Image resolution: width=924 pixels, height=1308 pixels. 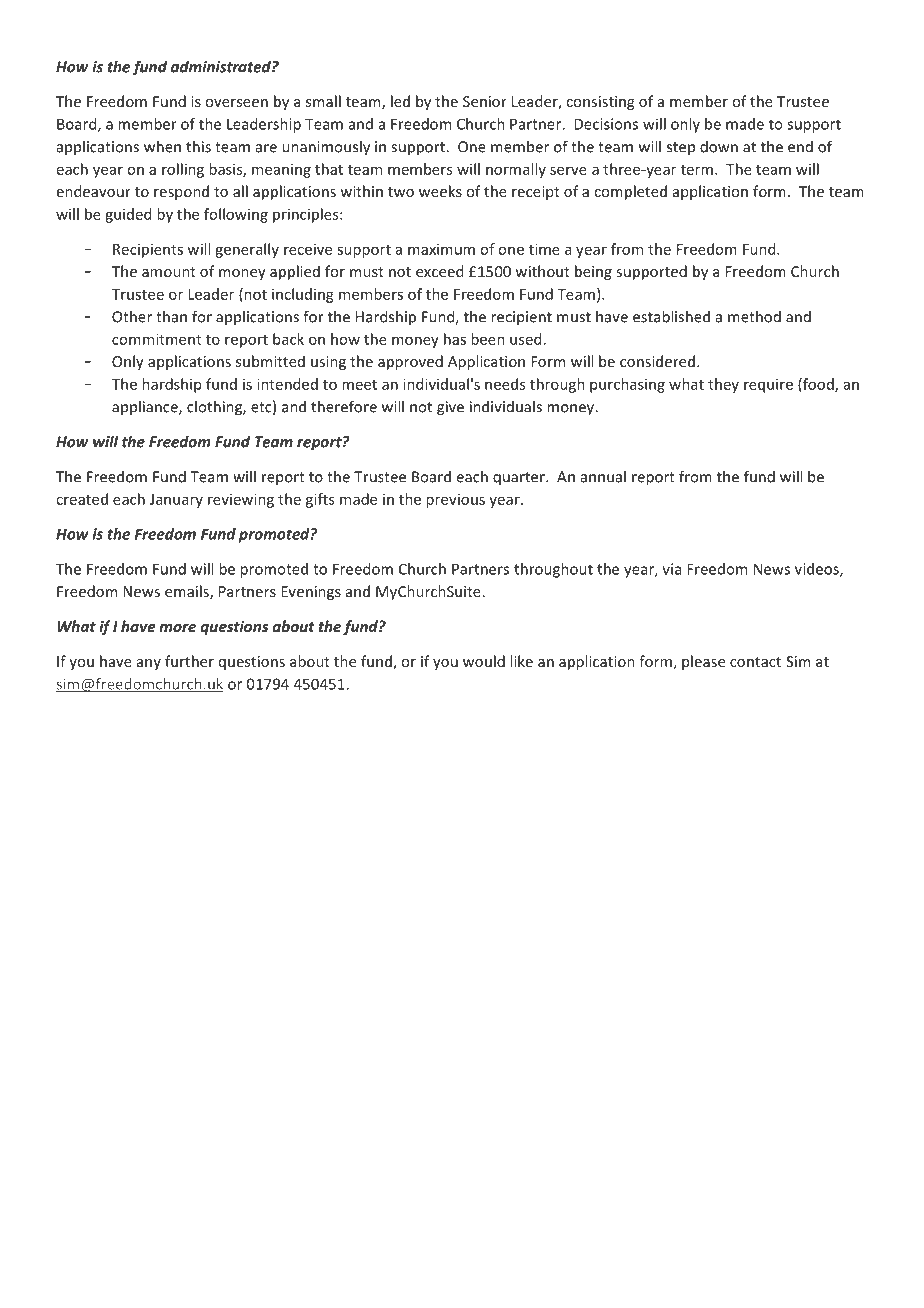 What do you see at coordinates (189, 661) in the document?
I see `further` at bounding box center [189, 661].
